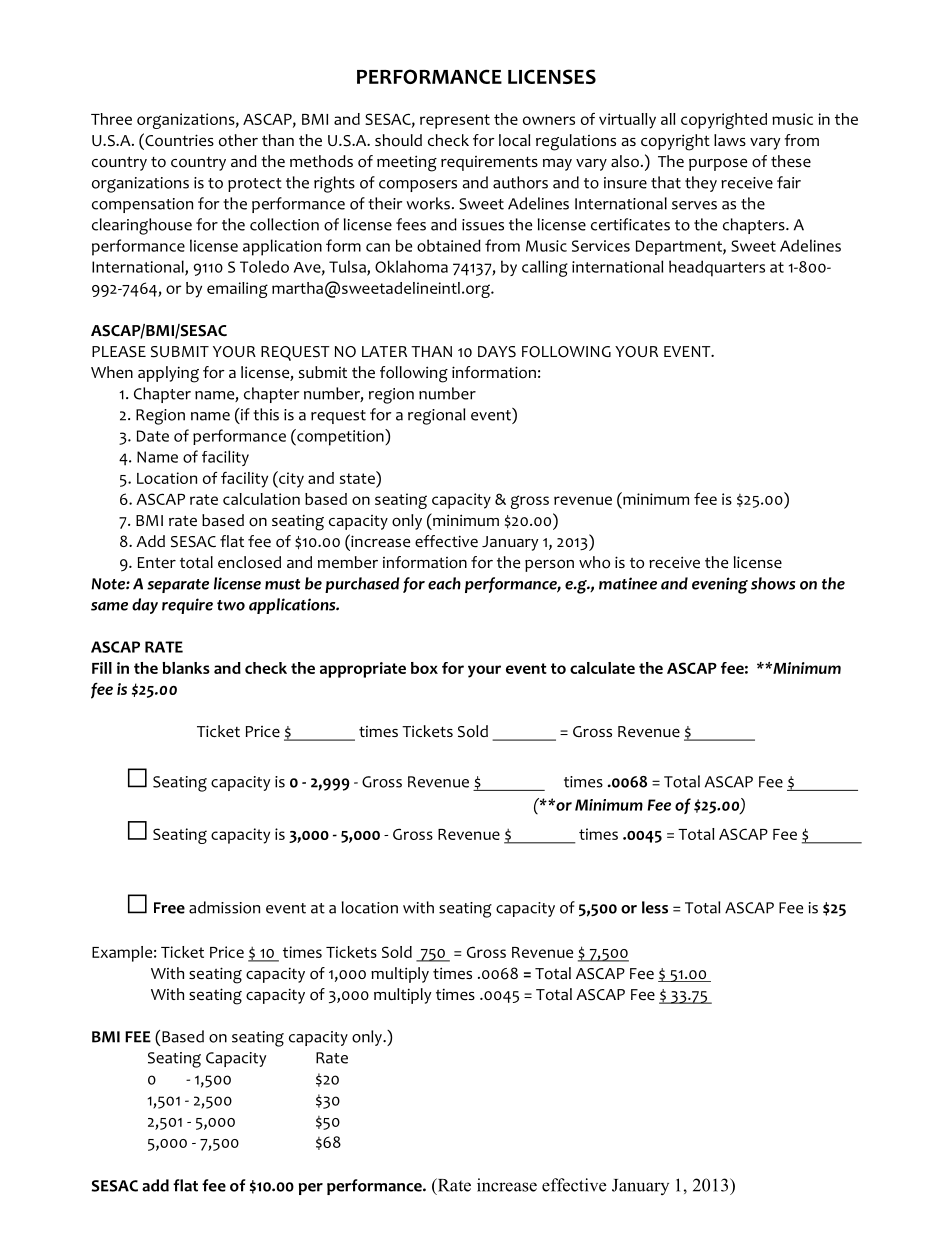  Describe the element at coordinates (602, 668) in the screenshot. I see `calculate` at that location.
